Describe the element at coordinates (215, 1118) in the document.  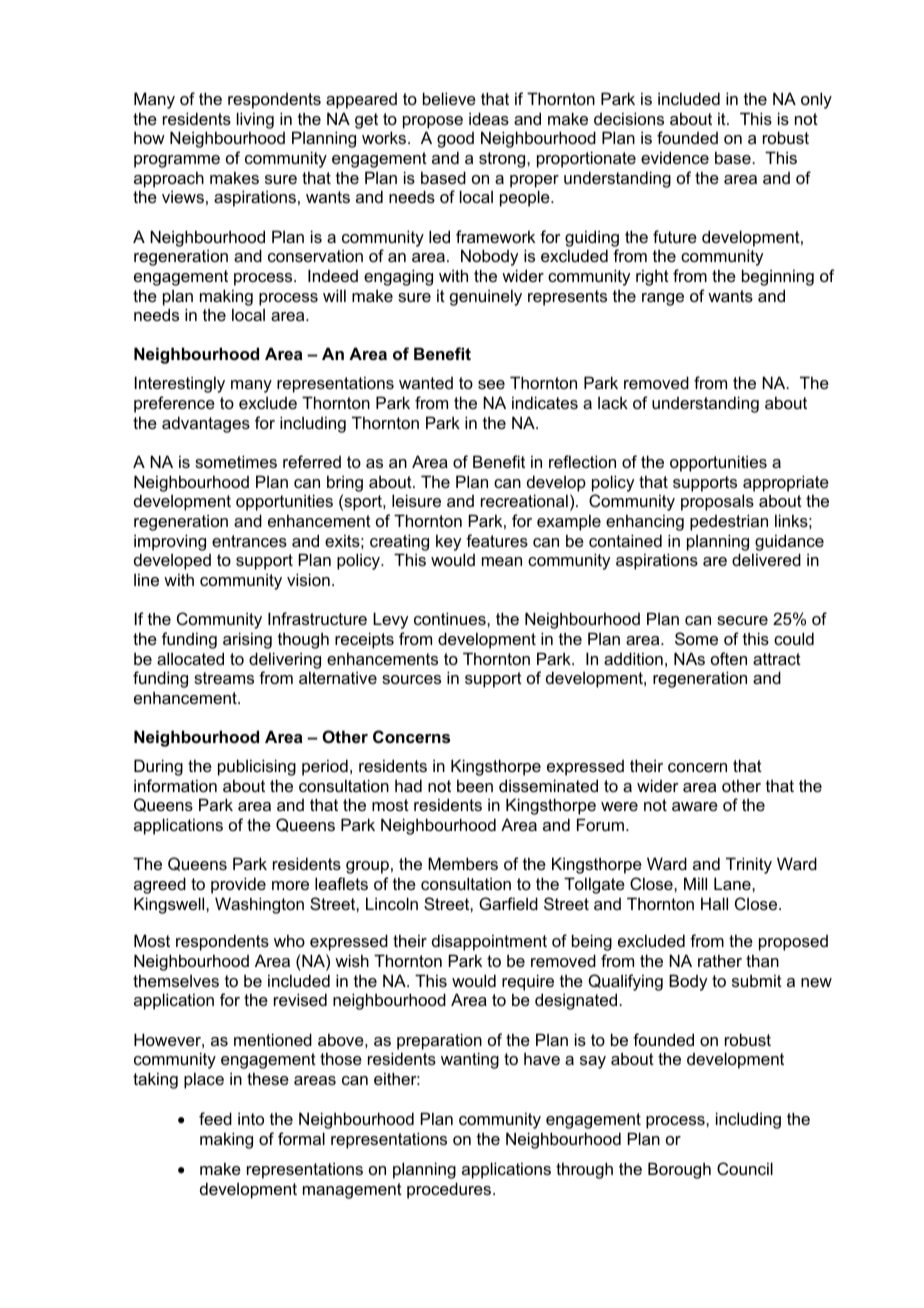
I see `feed` at that location.
